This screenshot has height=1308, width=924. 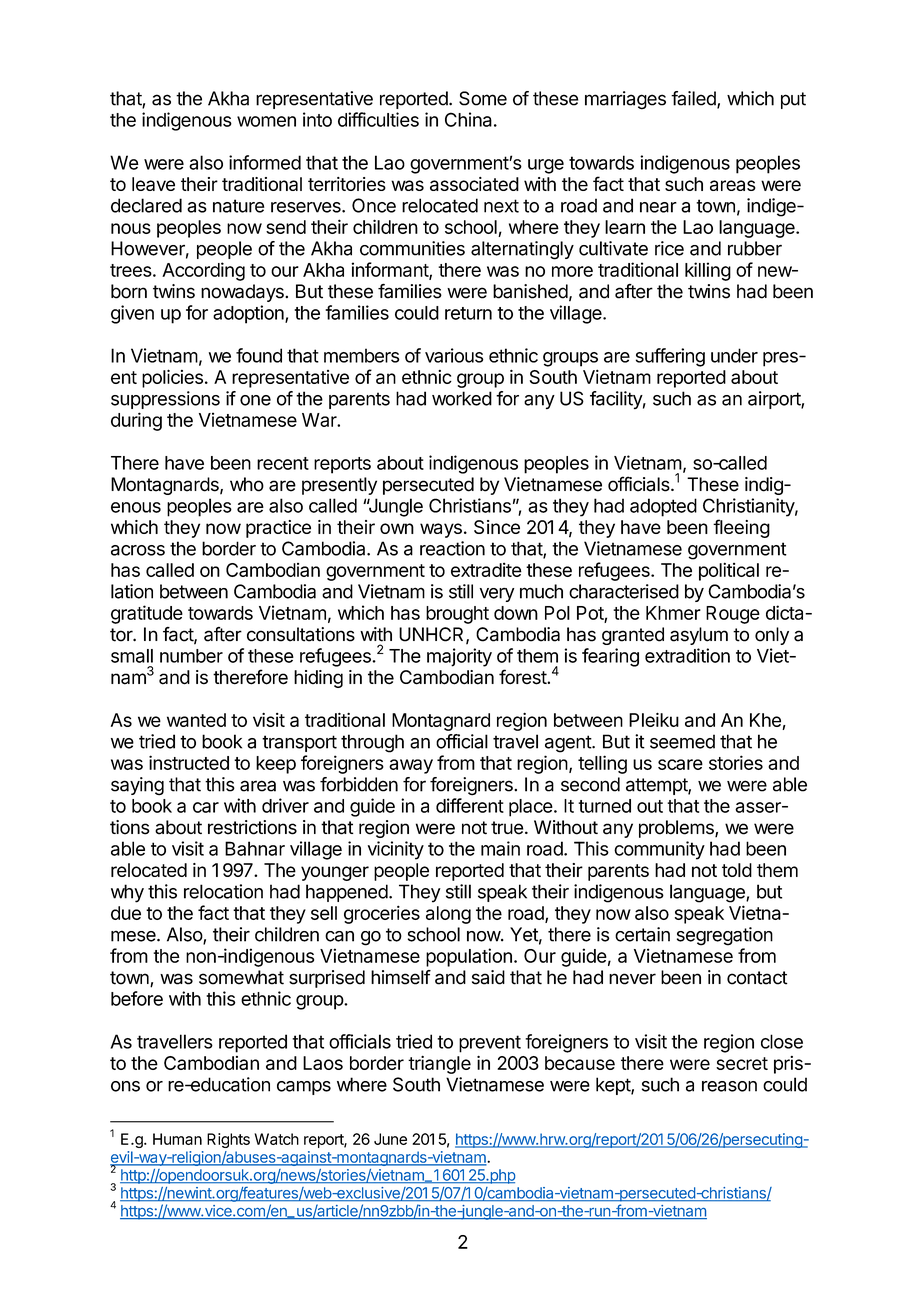 What do you see at coordinates (729, 1086) in the screenshot?
I see `reason` at bounding box center [729, 1086].
